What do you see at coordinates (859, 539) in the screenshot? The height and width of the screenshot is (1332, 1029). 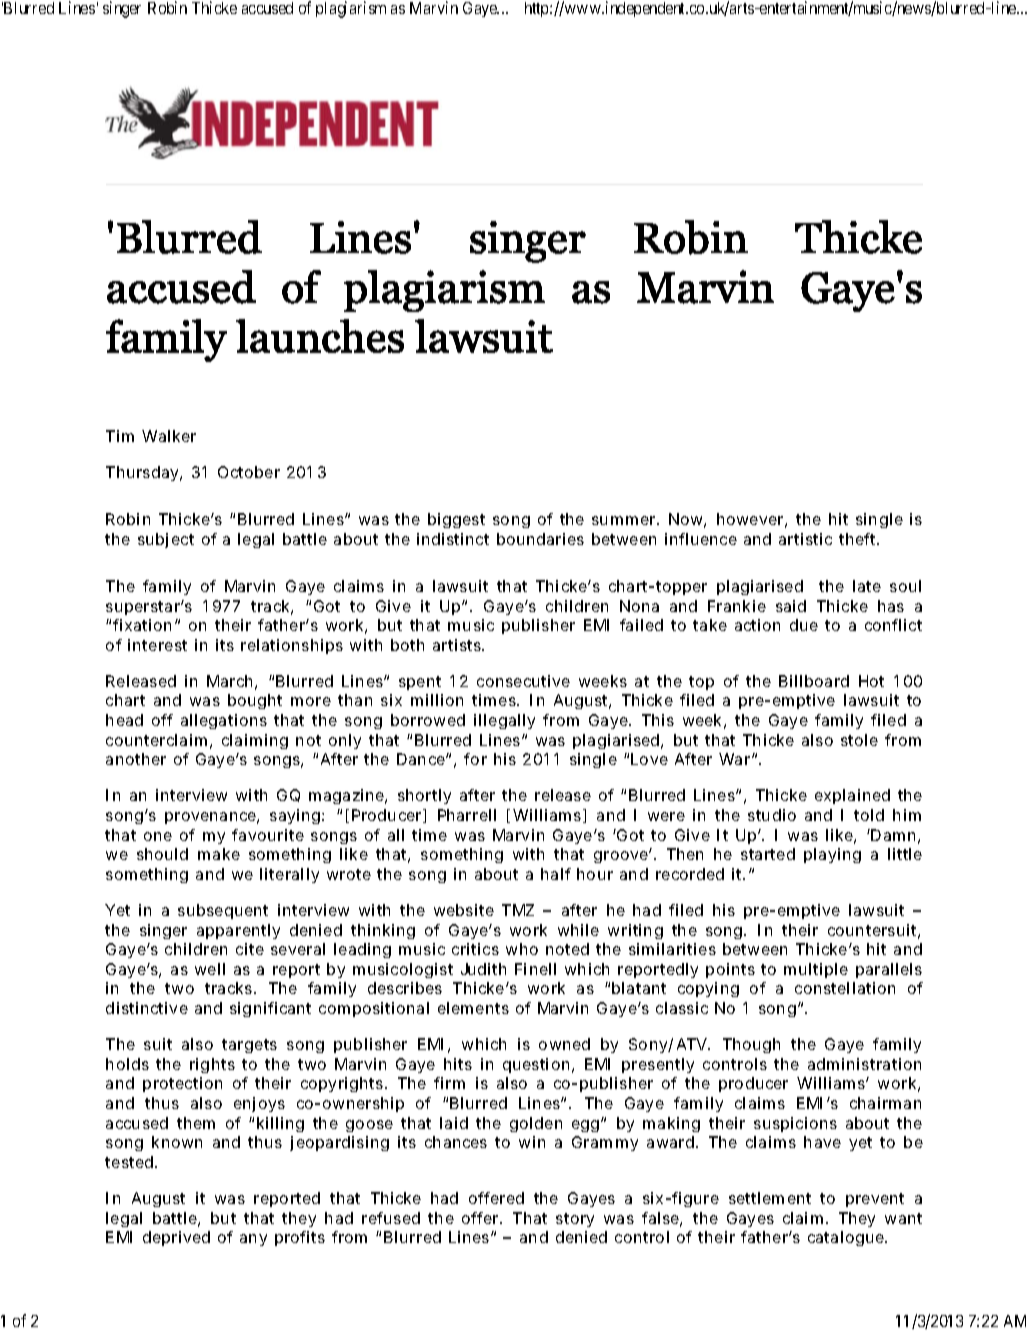 I see `theft` at bounding box center [859, 539].
